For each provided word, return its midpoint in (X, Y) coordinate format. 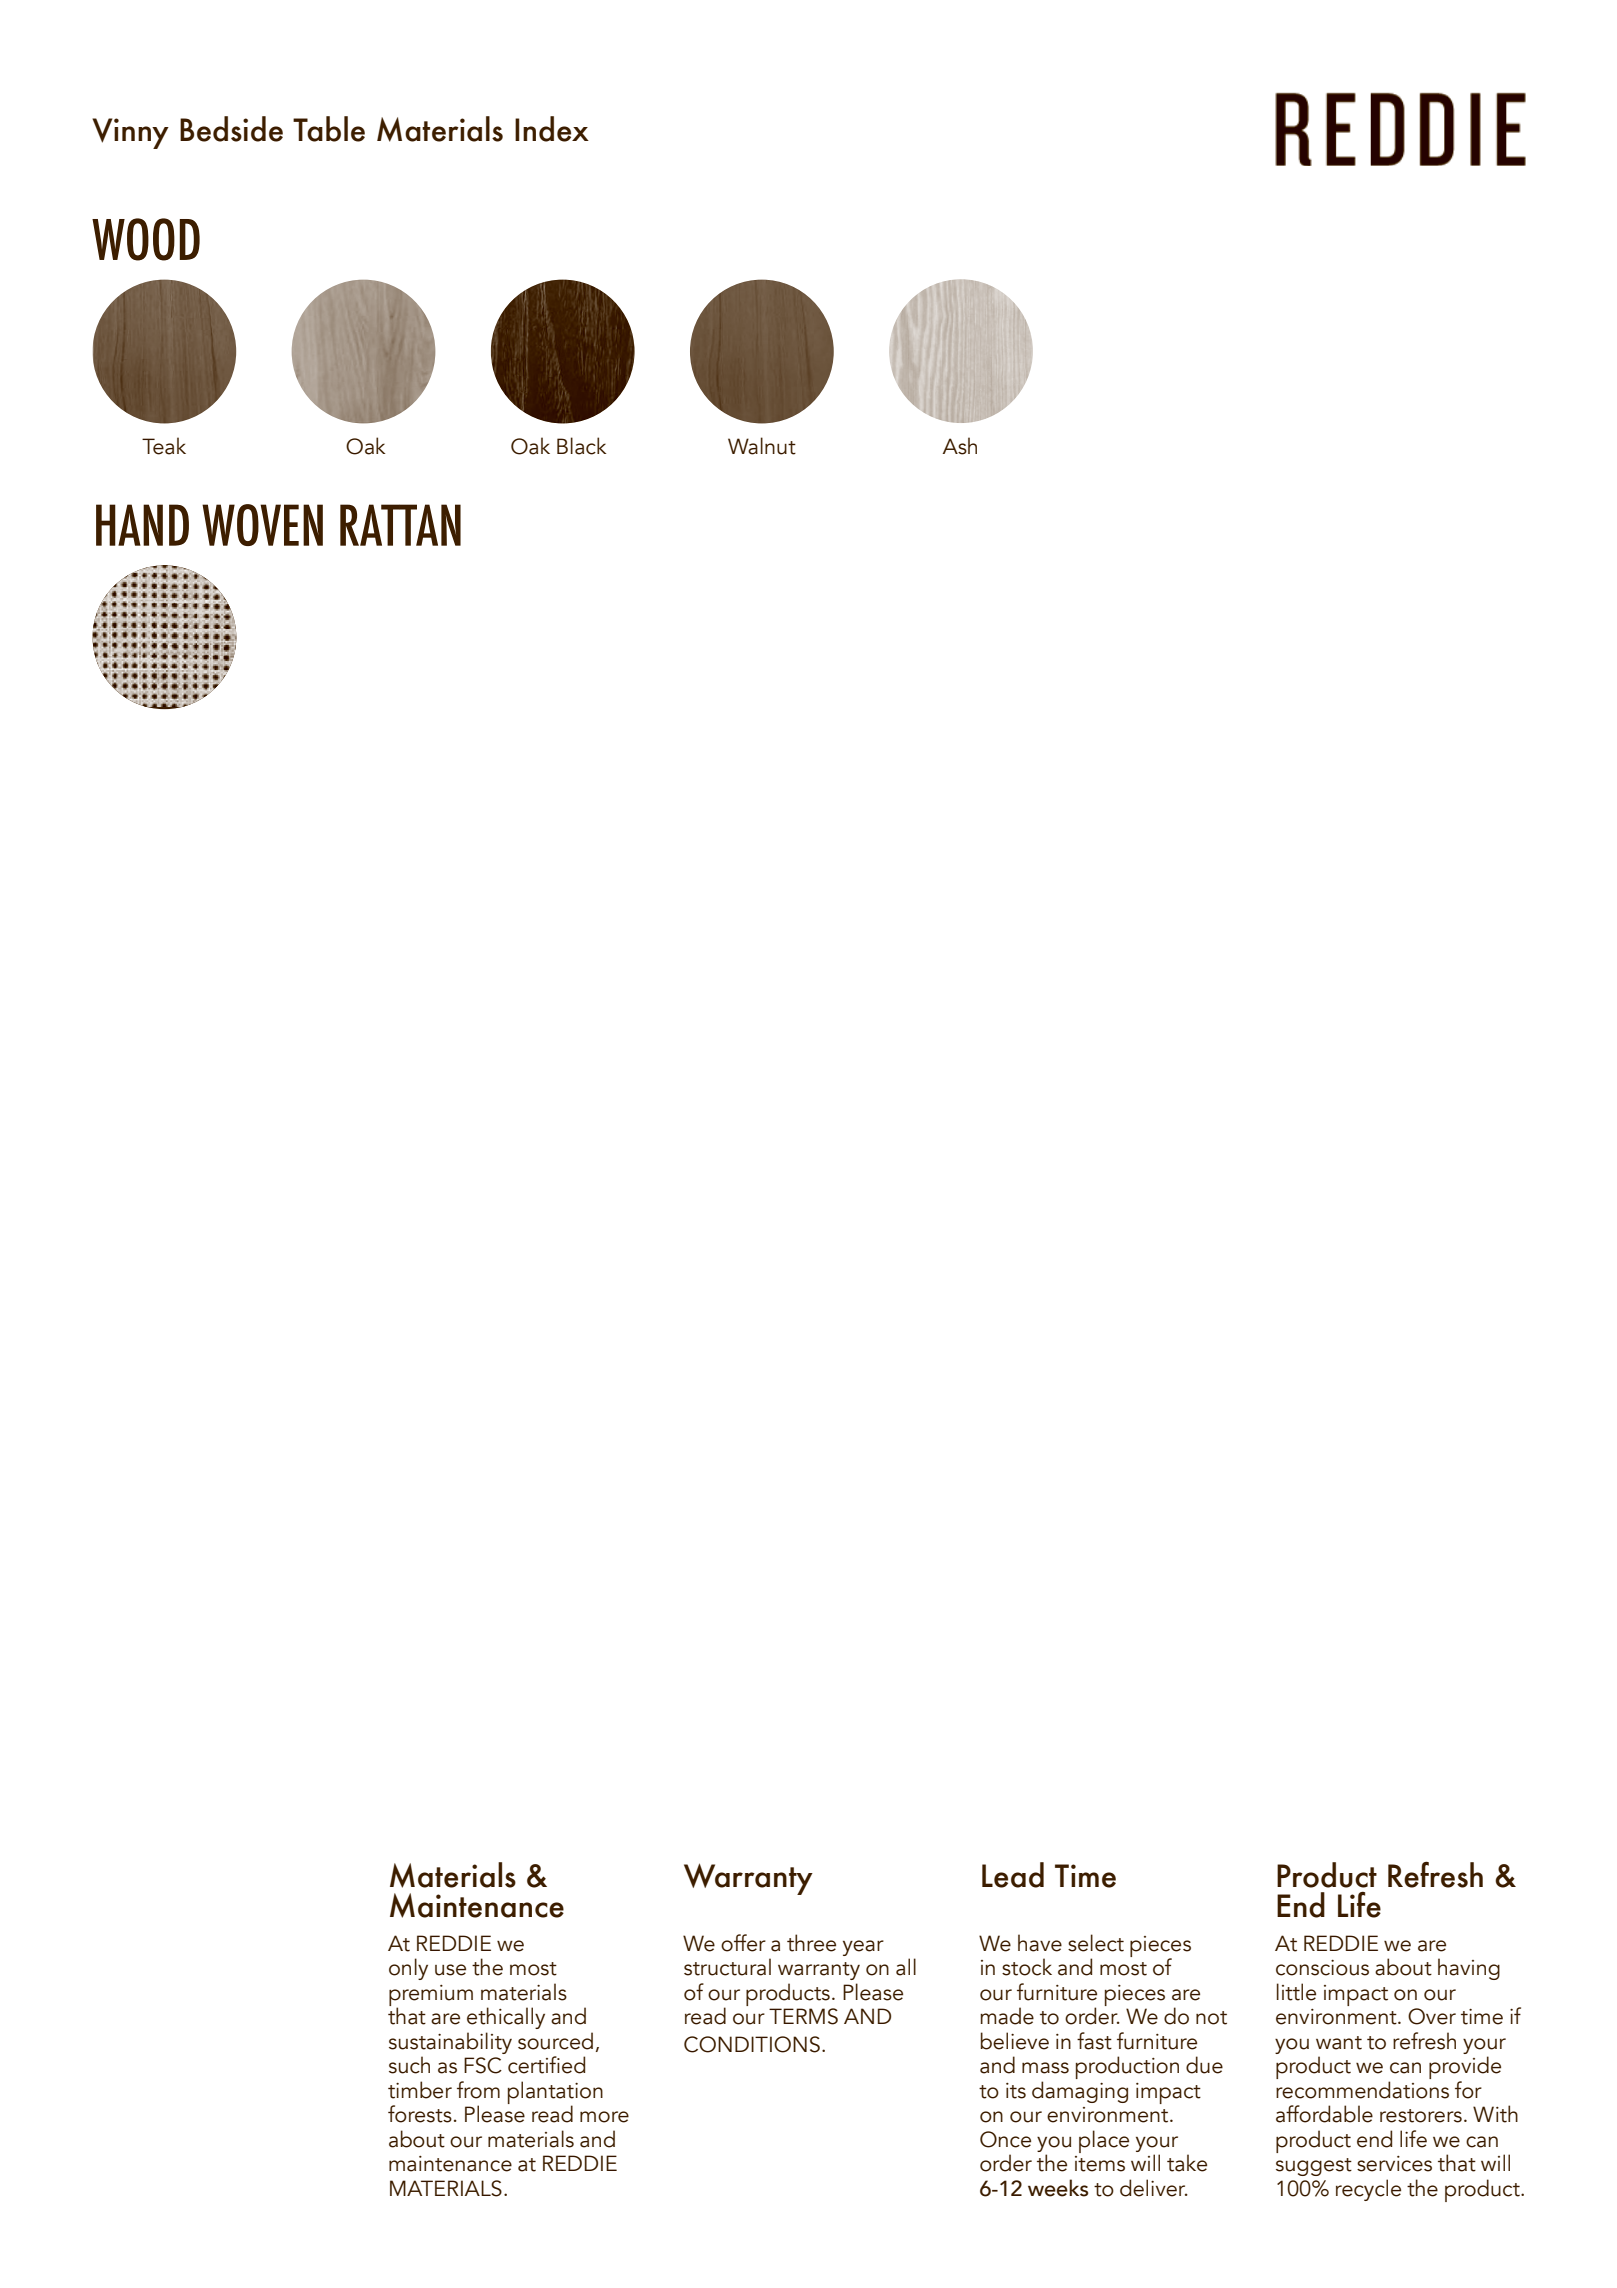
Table (329, 129)
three (811, 1943)
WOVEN (262, 525)
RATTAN (400, 525)
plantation (555, 2093)
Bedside (231, 129)
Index (552, 129)
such (409, 2065)
